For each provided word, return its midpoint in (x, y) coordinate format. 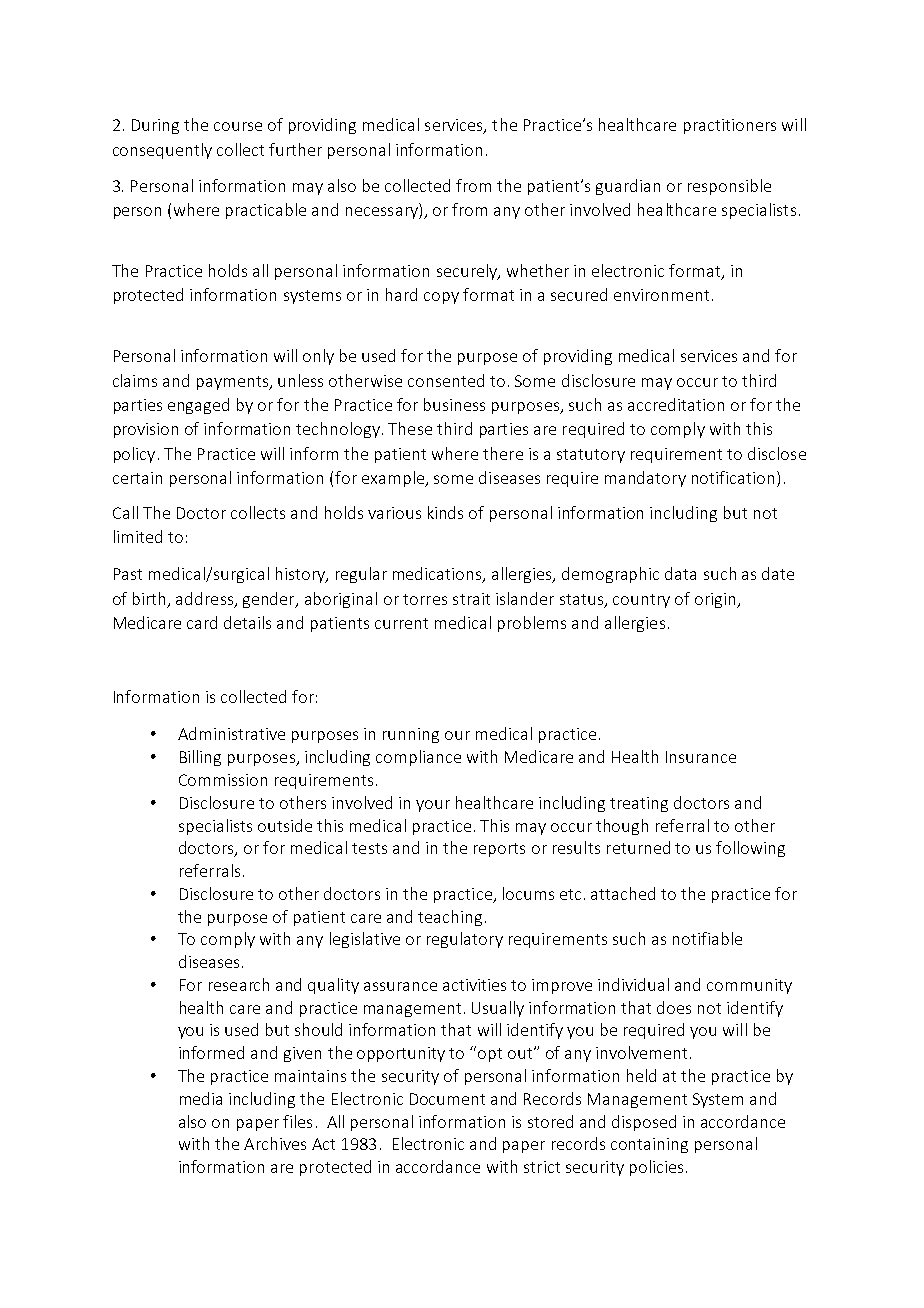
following (750, 849)
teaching (450, 918)
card (202, 622)
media (201, 1098)
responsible (729, 187)
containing (649, 1145)
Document (447, 1099)
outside (285, 825)
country (641, 601)
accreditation (676, 404)
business (454, 404)
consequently (162, 151)
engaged (198, 406)
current (401, 623)
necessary (383, 213)
